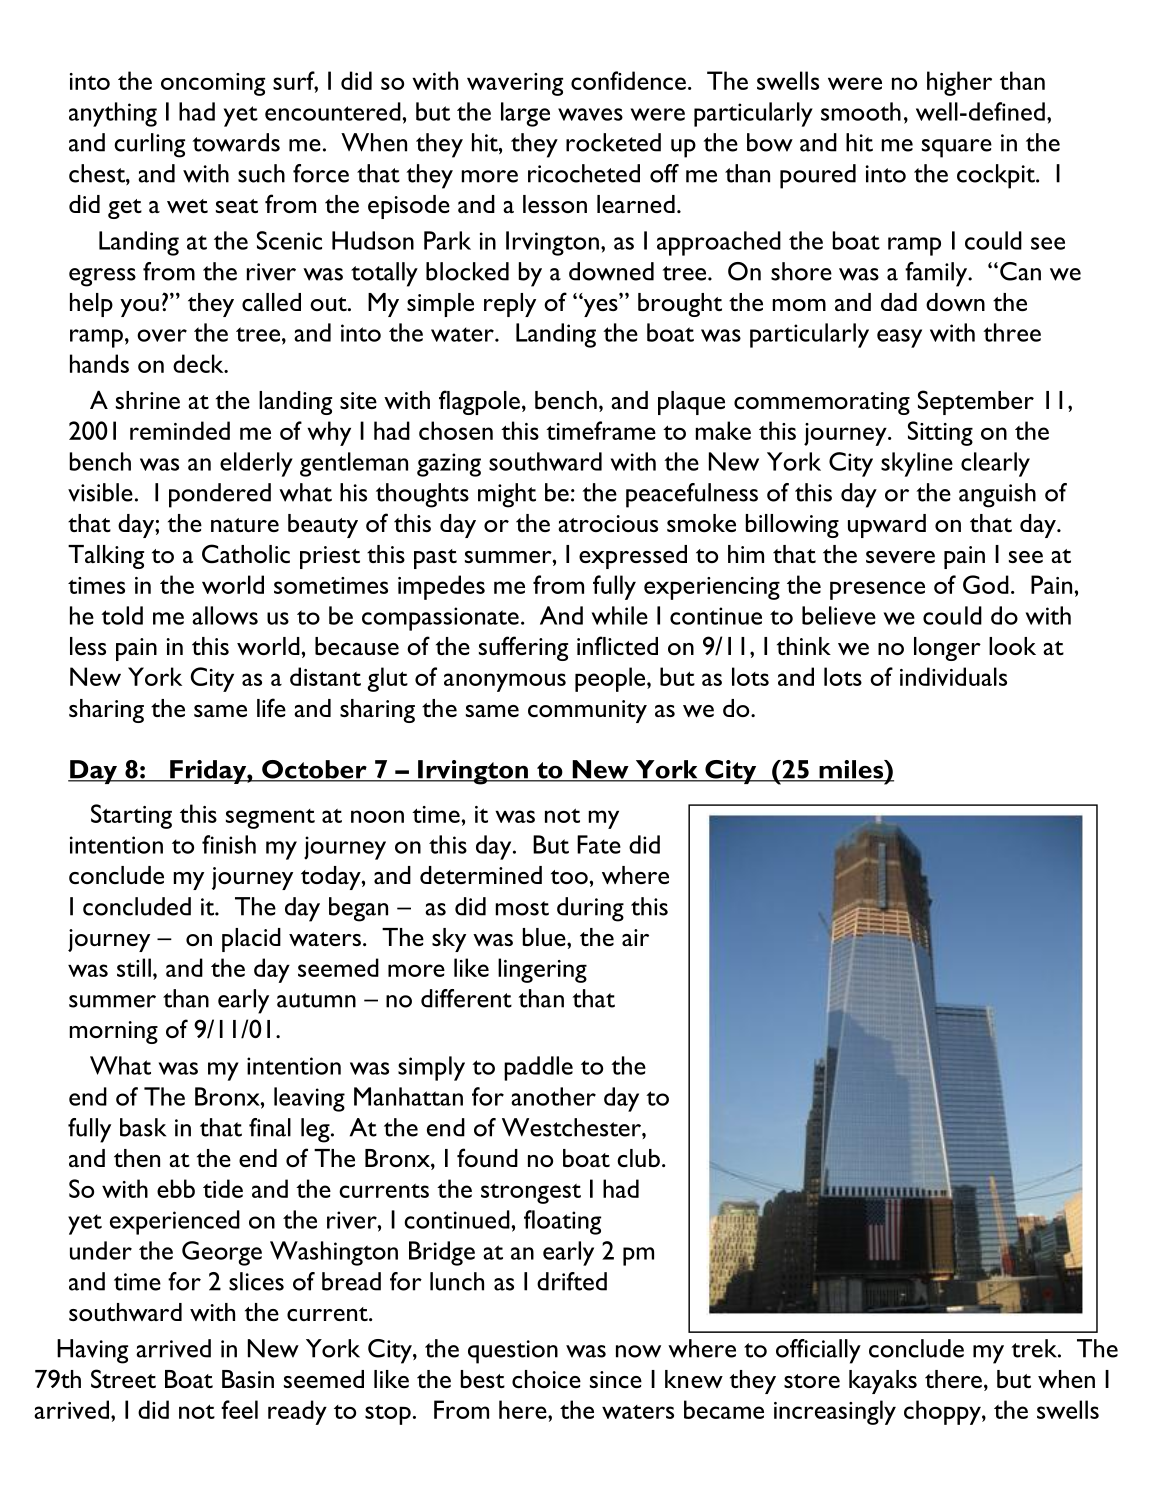 This image has height=1501, width=1160. Describe the element at coordinates (590, 114) in the image. I see `waves` at that location.
